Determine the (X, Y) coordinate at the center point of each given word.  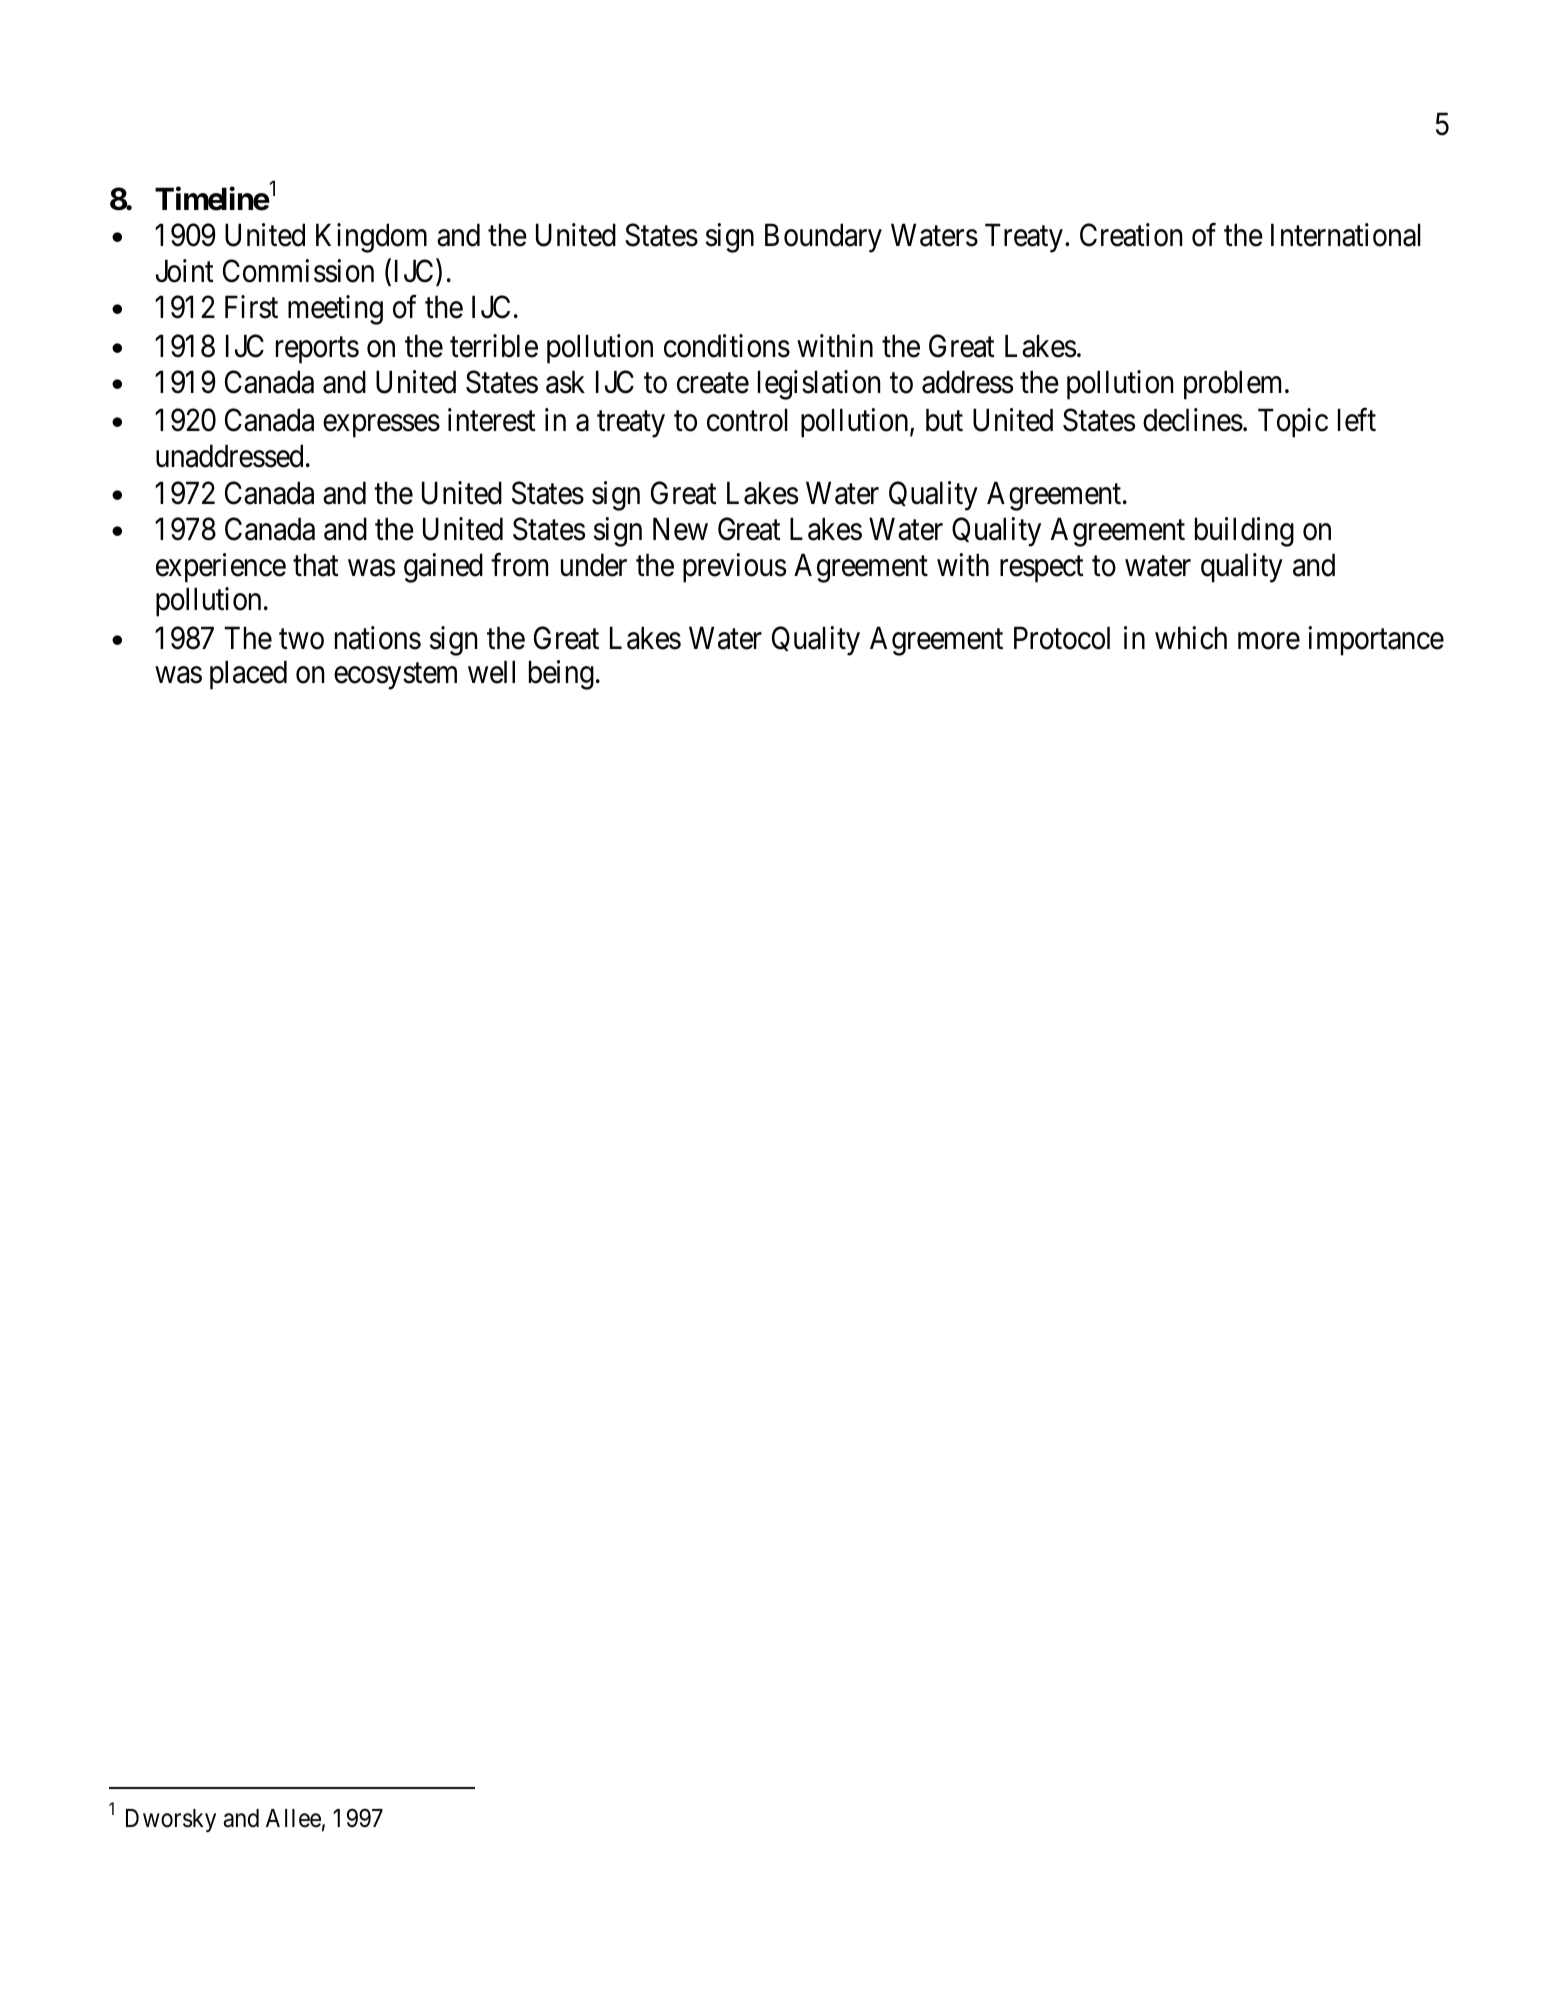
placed (248, 675)
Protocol (1062, 638)
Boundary (823, 238)
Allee (293, 1818)
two (301, 639)
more (1269, 641)
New (680, 529)
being (561, 675)
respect (1042, 569)
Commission (298, 271)
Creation (1131, 235)
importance (1376, 641)
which (1191, 638)
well (491, 672)
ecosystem (395, 676)
